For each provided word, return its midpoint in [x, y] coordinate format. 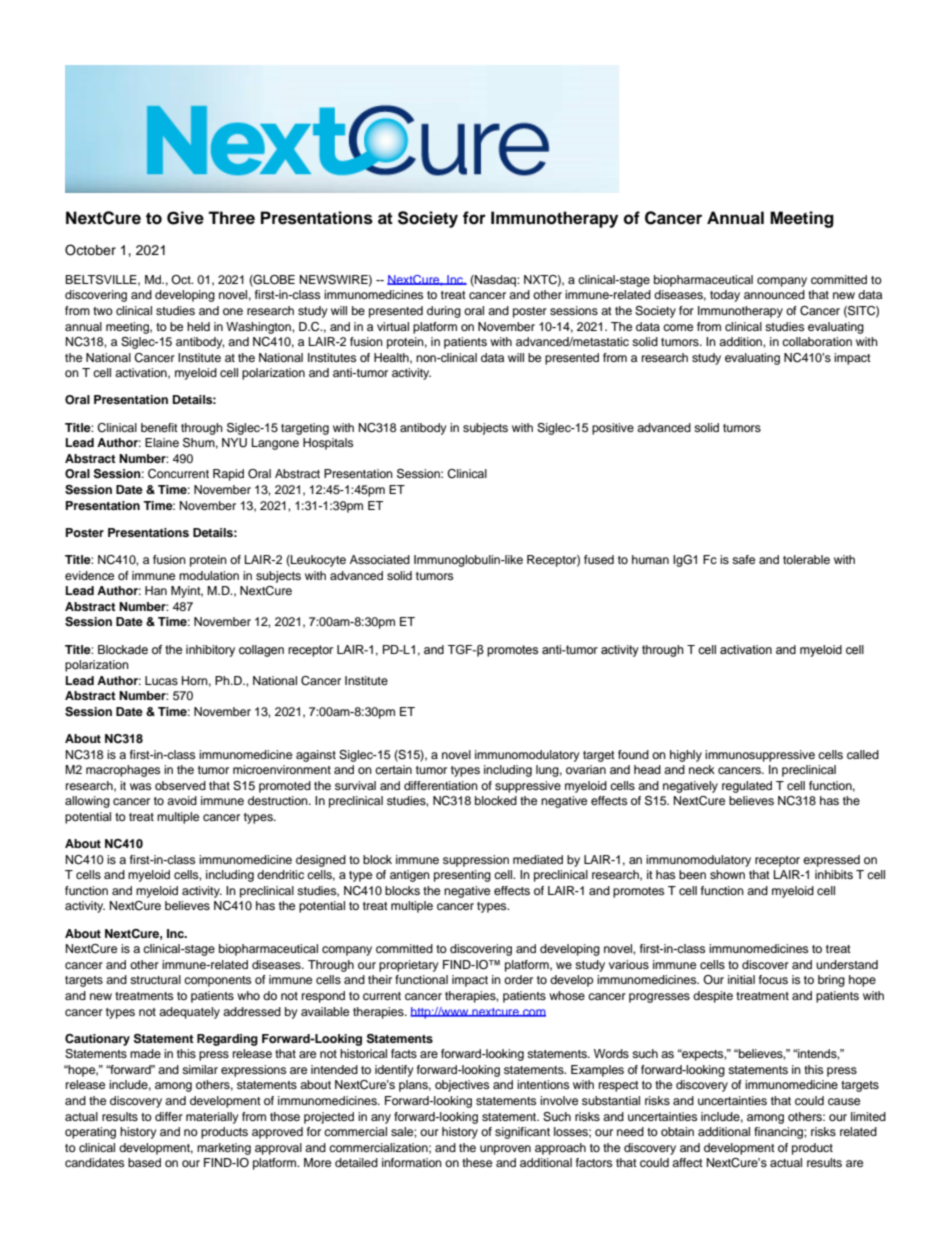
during [444, 312]
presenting [462, 876]
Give [185, 218]
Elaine [162, 442]
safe [743, 559]
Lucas [161, 680]
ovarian [586, 769]
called [863, 754]
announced [774, 294]
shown [727, 874]
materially [212, 1118]
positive [613, 429]
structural [155, 979]
